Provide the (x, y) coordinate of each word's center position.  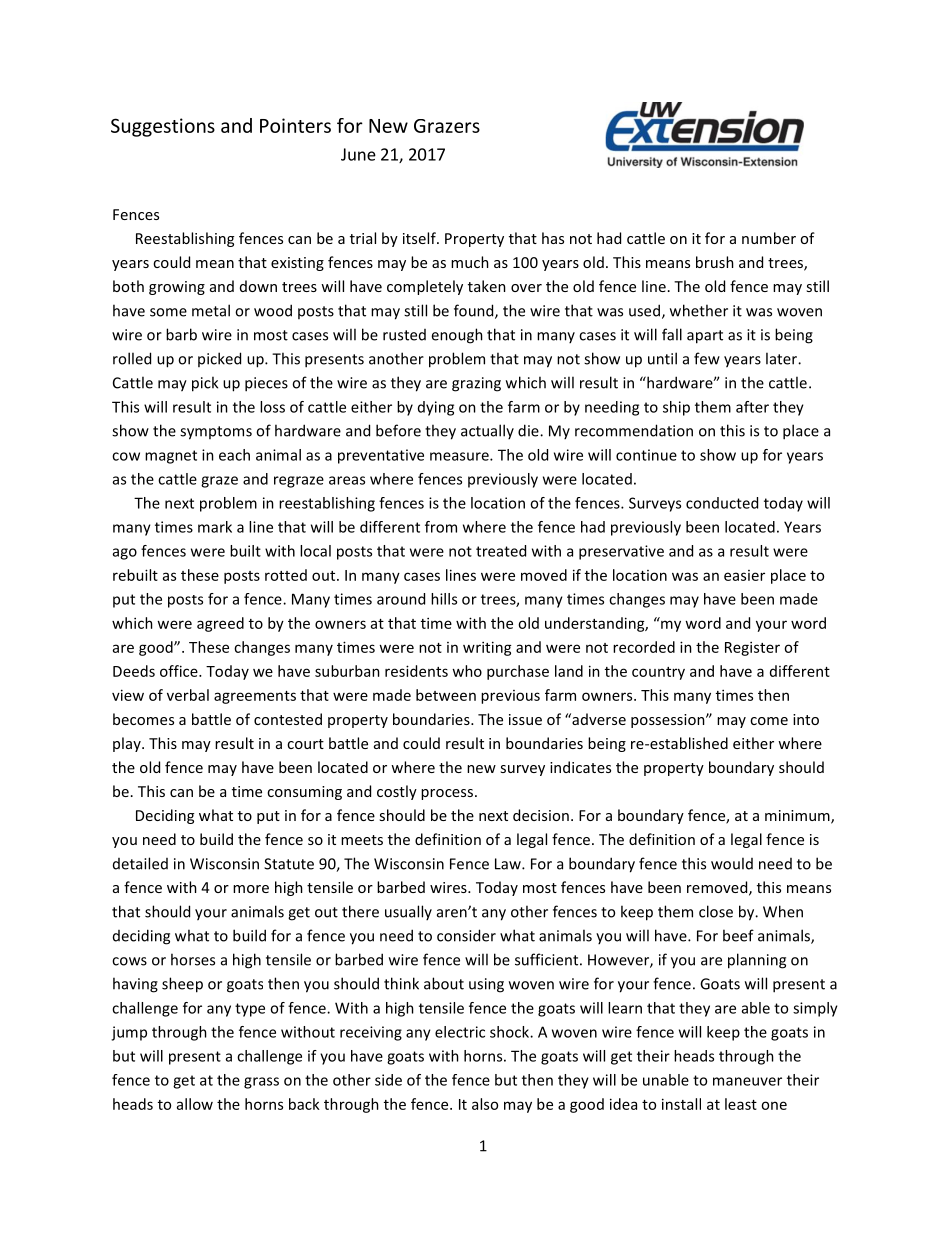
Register (752, 648)
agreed (220, 624)
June (358, 154)
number (769, 238)
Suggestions (163, 127)
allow (195, 1104)
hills (444, 599)
